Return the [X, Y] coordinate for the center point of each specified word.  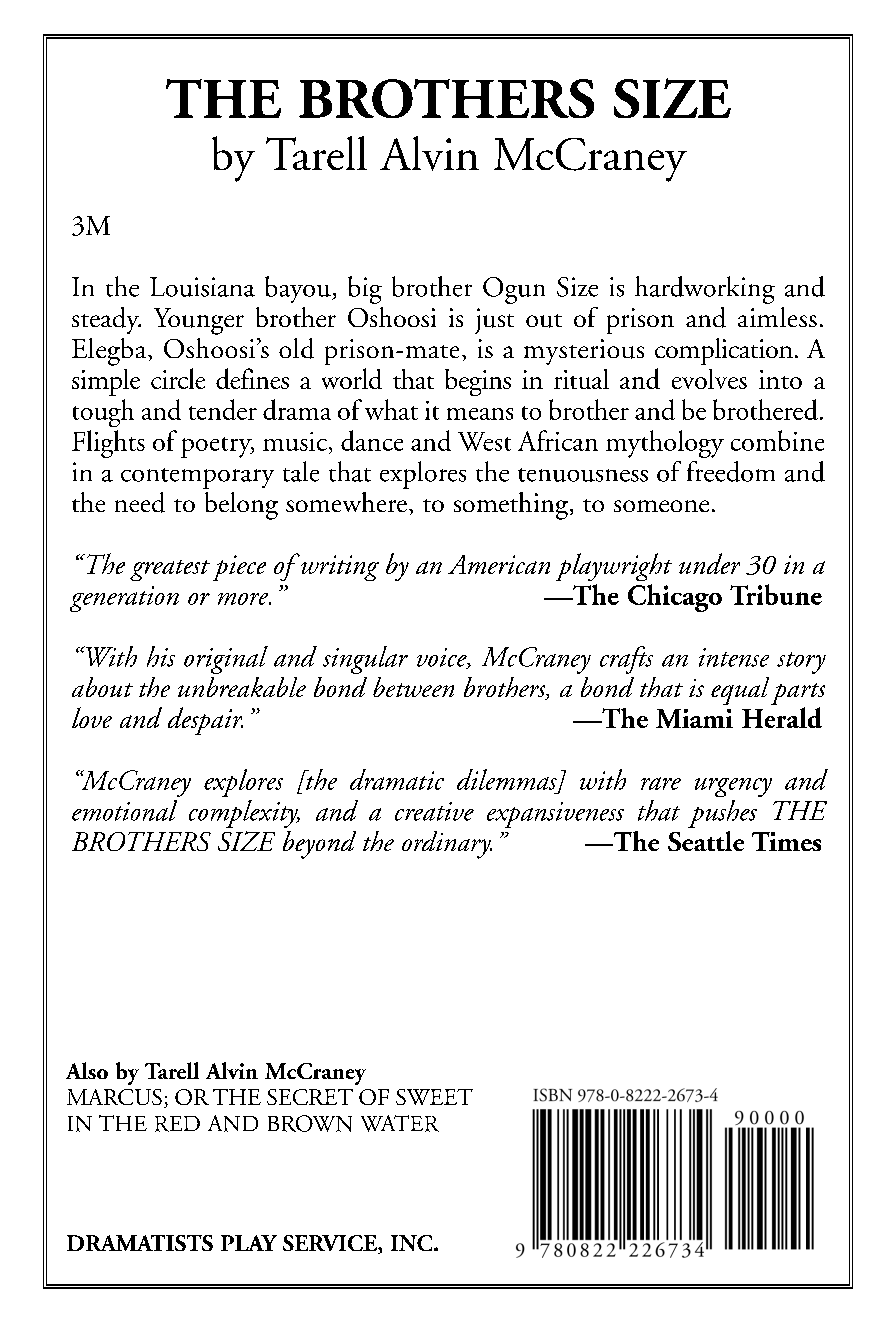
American [499, 564]
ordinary [447, 845]
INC [413, 1243]
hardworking [705, 290]
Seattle [706, 841]
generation [124, 599]
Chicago [675, 598]
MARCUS [114, 1097]
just [494, 321]
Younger [199, 321]
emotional [124, 810]
